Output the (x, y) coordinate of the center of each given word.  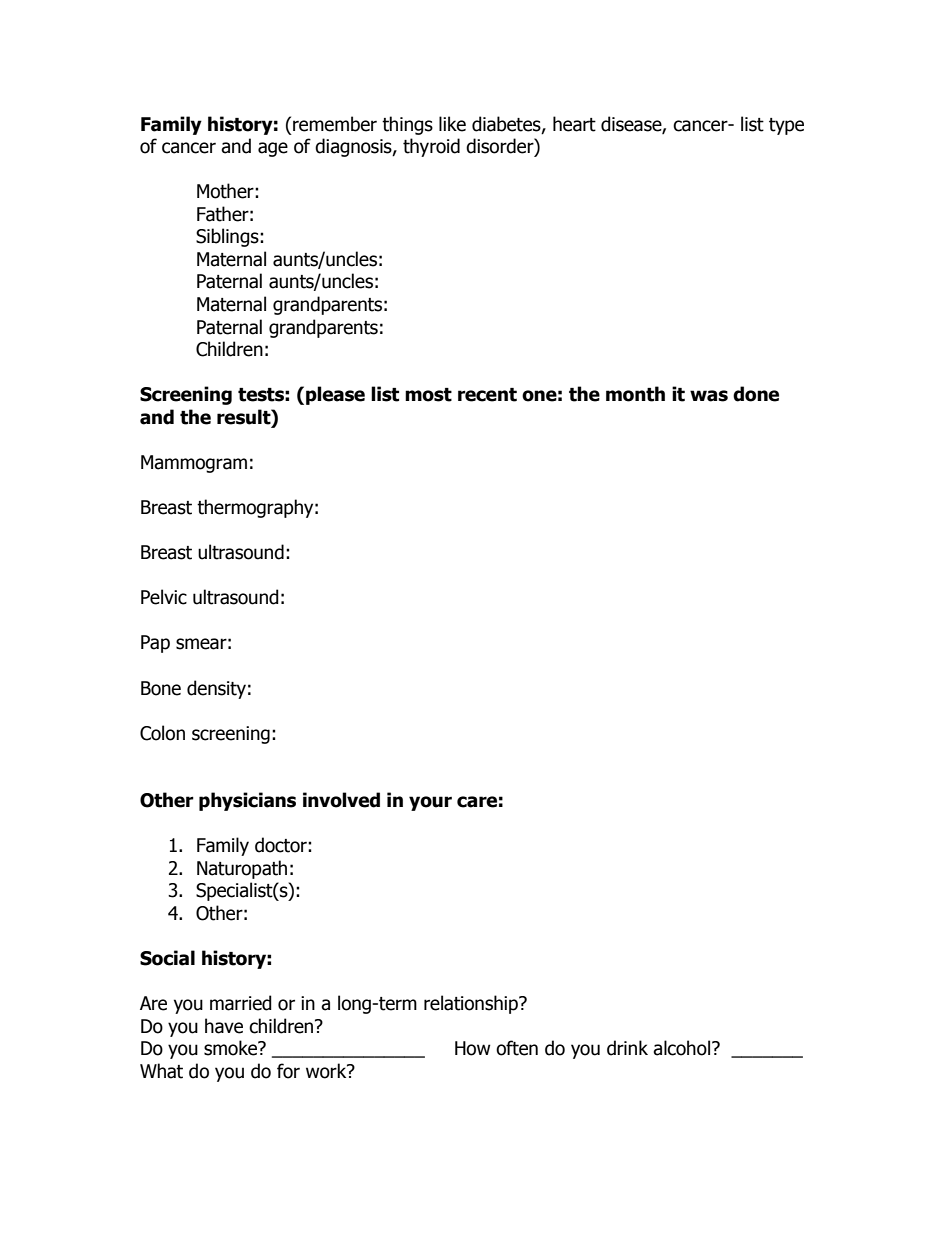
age (273, 149)
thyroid (431, 147)
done (756, 394)
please (335, 395)
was (709, 396)
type (786, 126)
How (473, 1048)
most (428, 395)
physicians (247, 801)
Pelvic (164, 597)
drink (627, 1048)
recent (487, 395)
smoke (232, 1048)
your (430, 803)
